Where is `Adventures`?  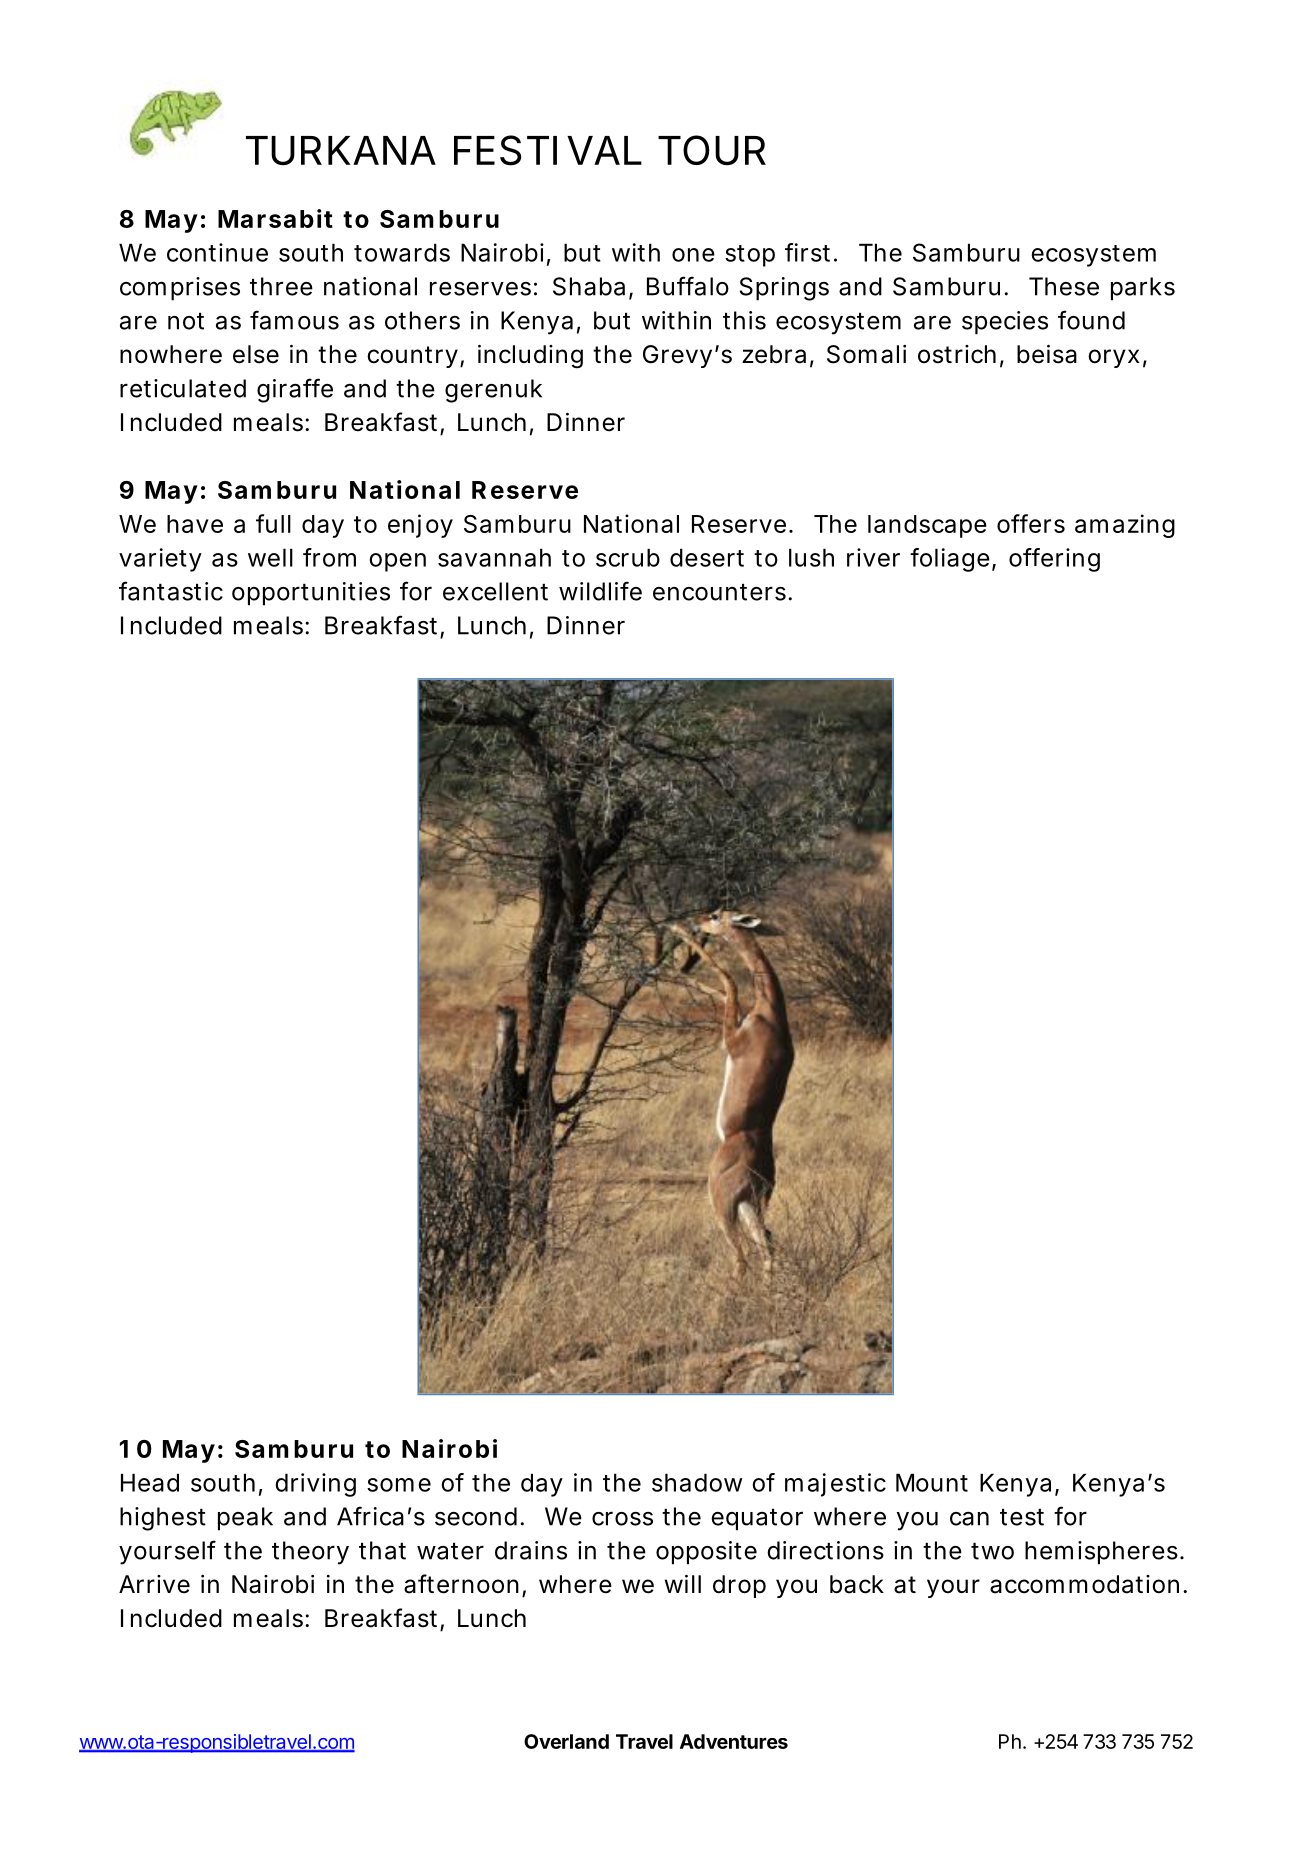
Adventures is located at coordinates (734, 1741).
